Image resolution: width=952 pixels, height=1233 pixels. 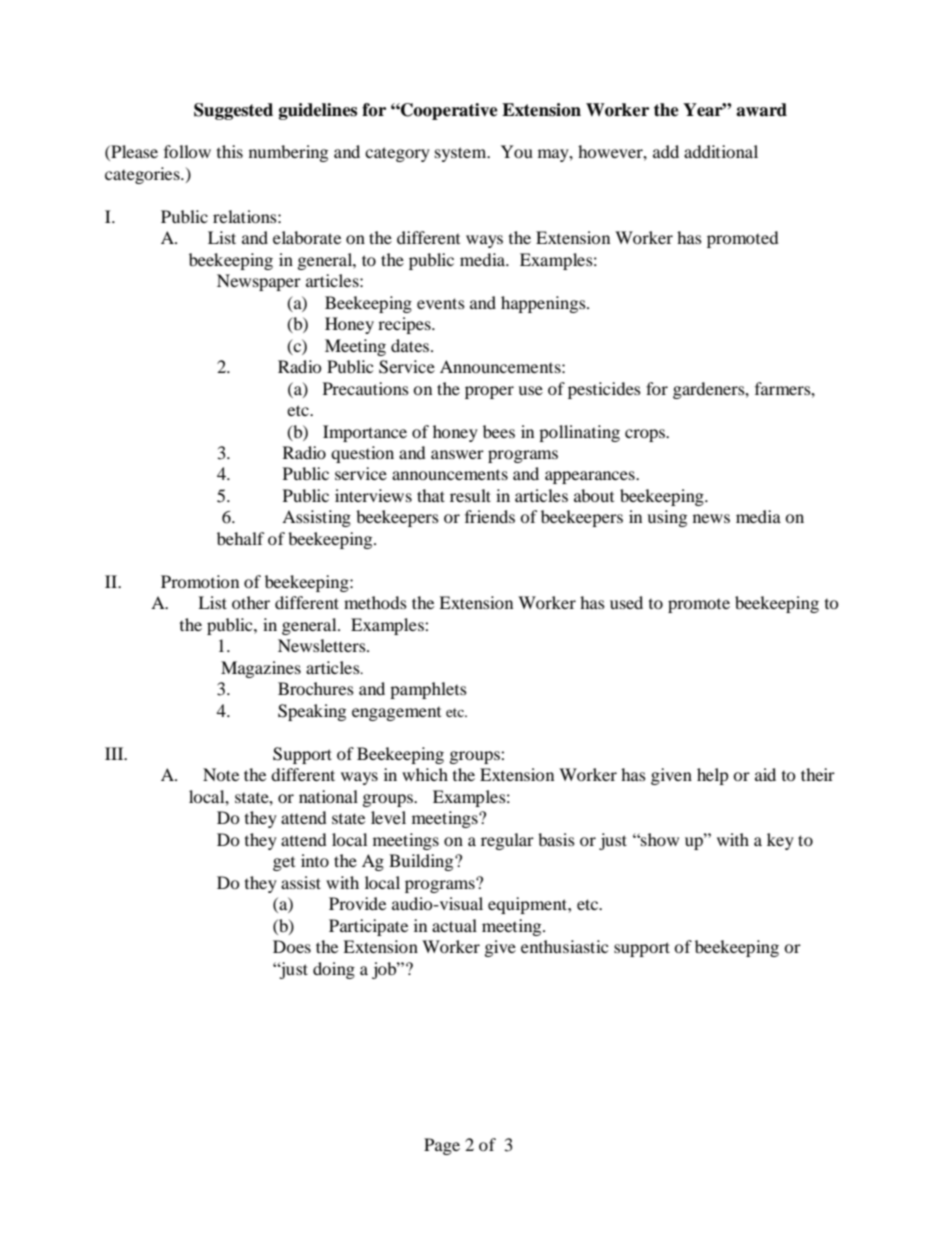 I want to click on pesticides, so click(x=604, y=390).
